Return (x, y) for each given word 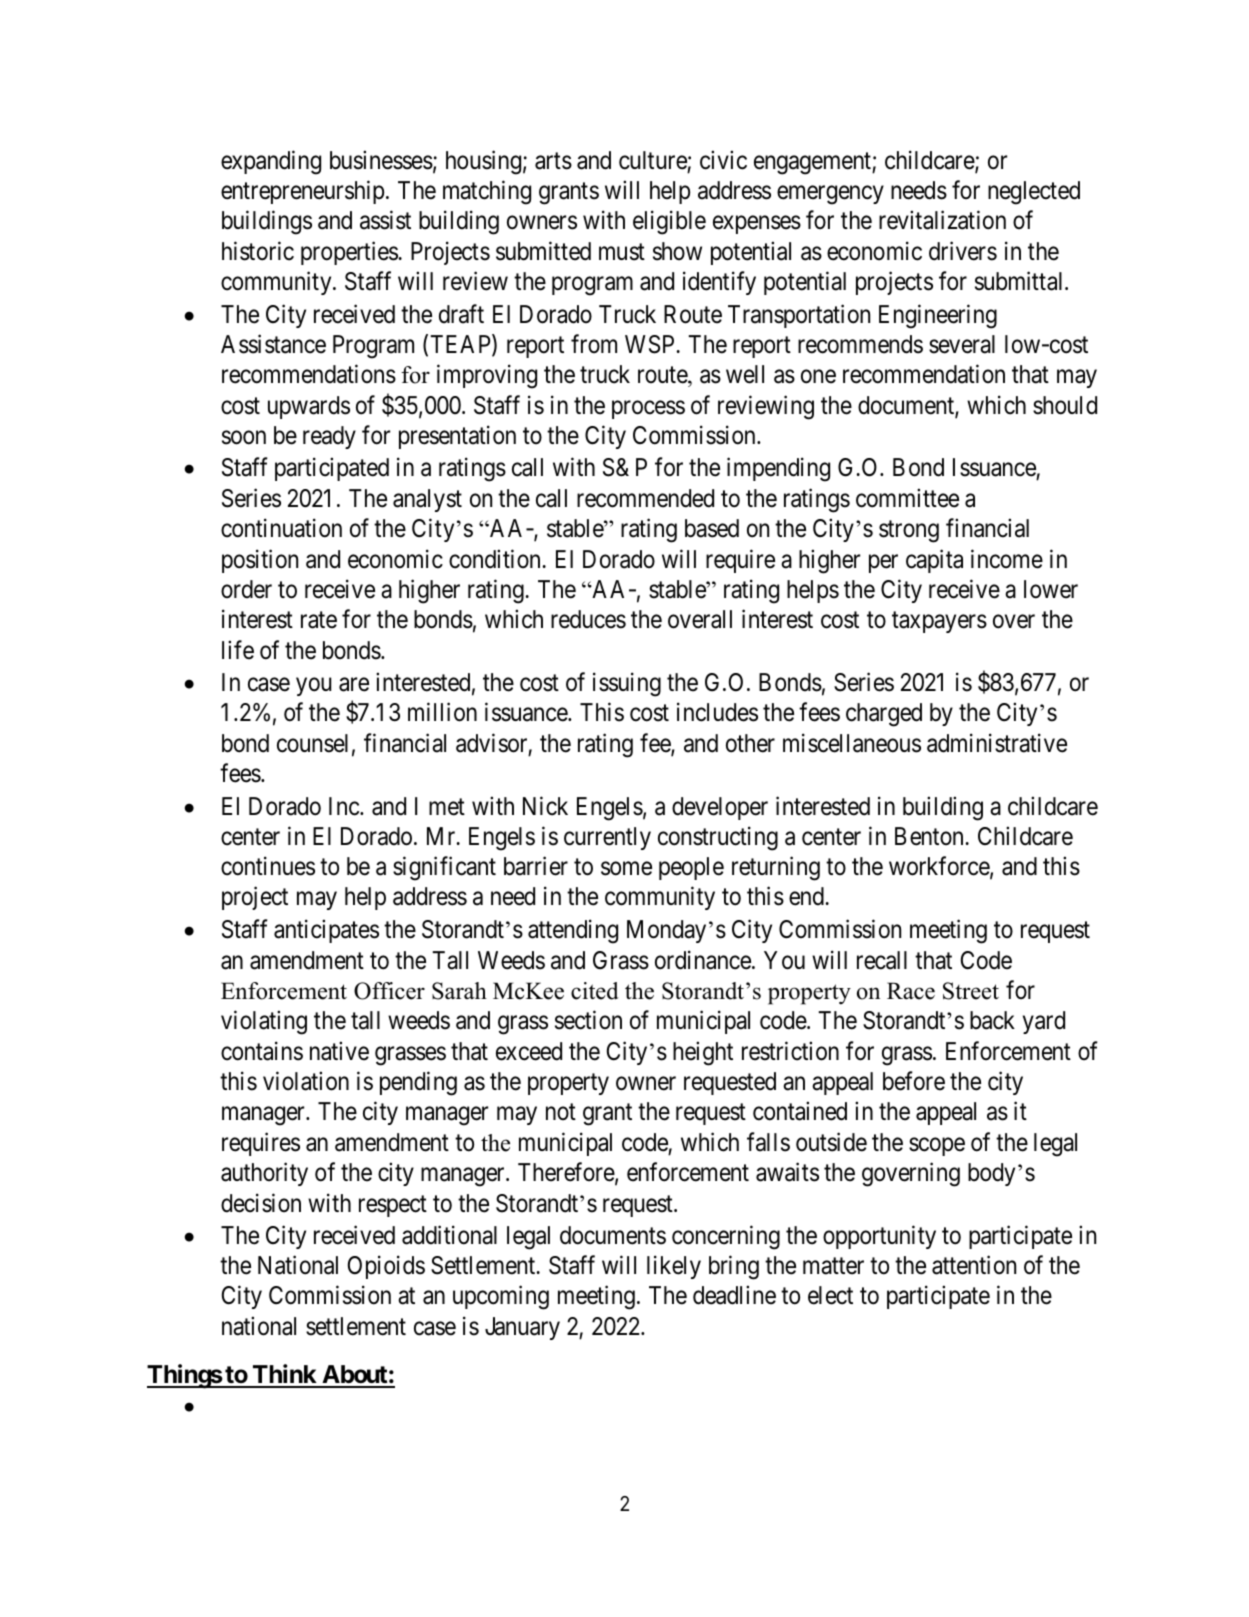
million (442, 712)
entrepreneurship (302, 192)
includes (717, 712)
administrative (997, 743)
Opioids (386, 1267)
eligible (669, 223)
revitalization (942, 220)
